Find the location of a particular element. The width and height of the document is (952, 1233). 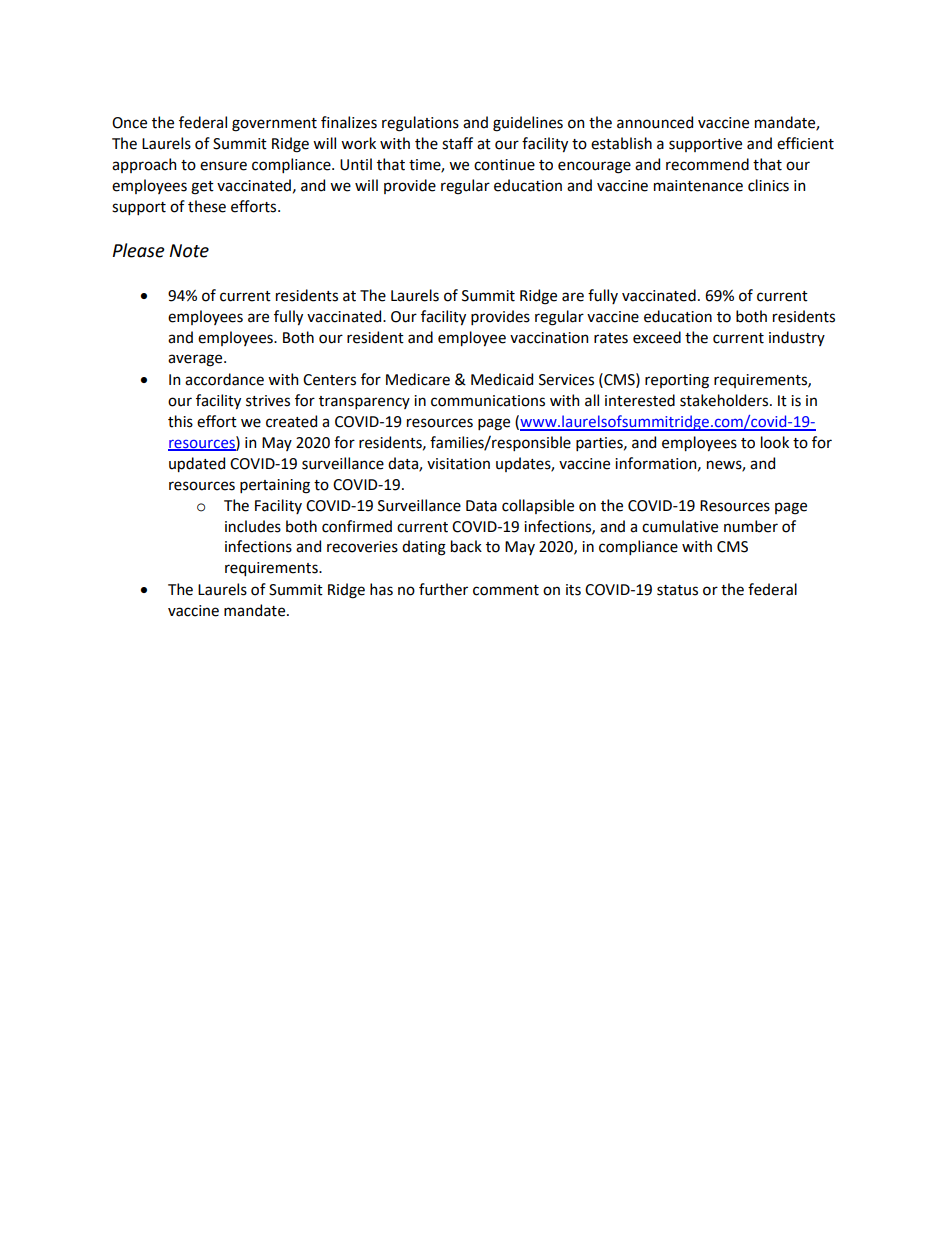

reporting is located at coordinates (677, 381).
